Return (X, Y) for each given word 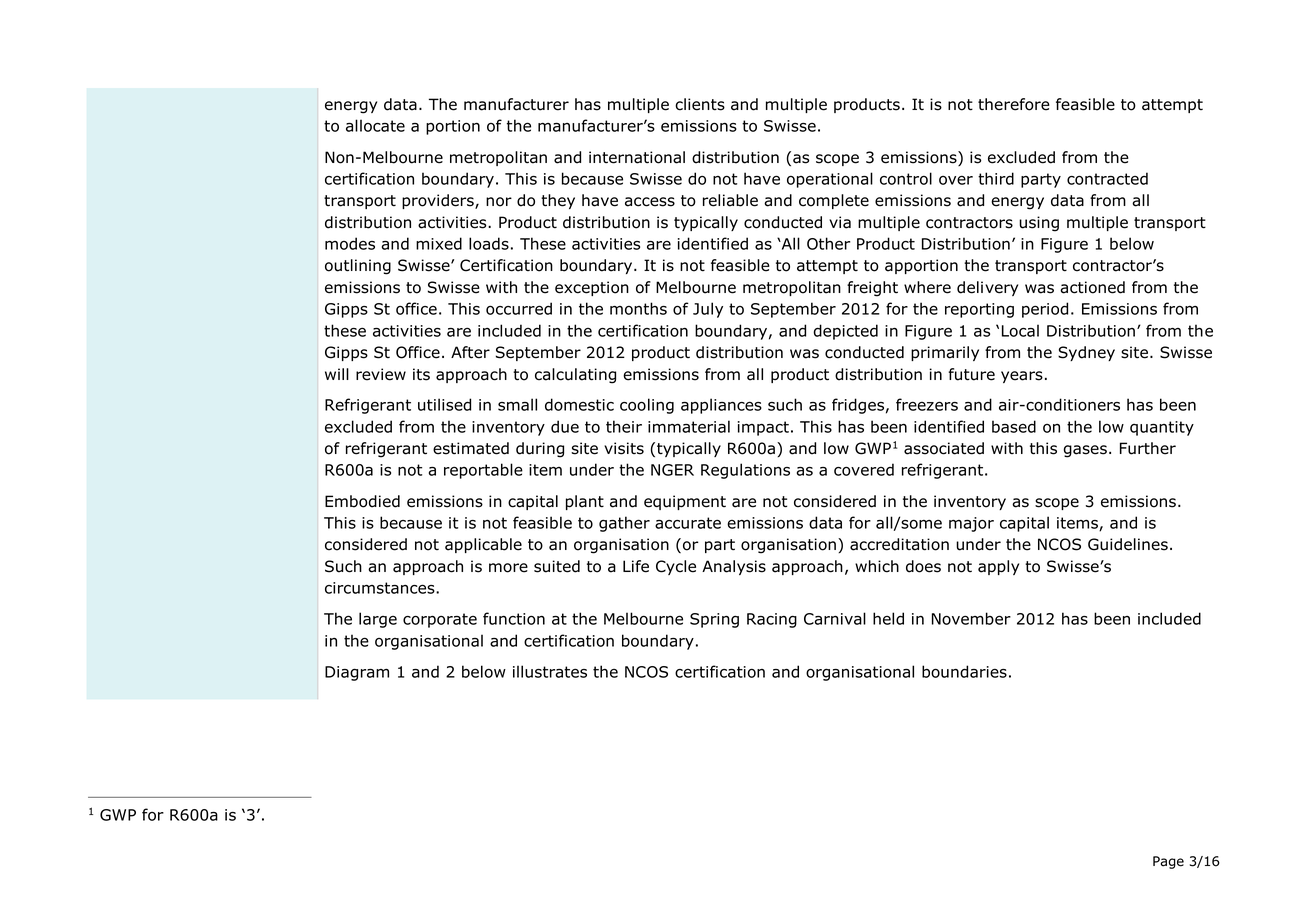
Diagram (357, 673)
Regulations (745, 471)
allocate (375, 125)
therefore (1014, 104)
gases (1085, 451)
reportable (483, 471)
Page (1168, 862)
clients (700, 104)
